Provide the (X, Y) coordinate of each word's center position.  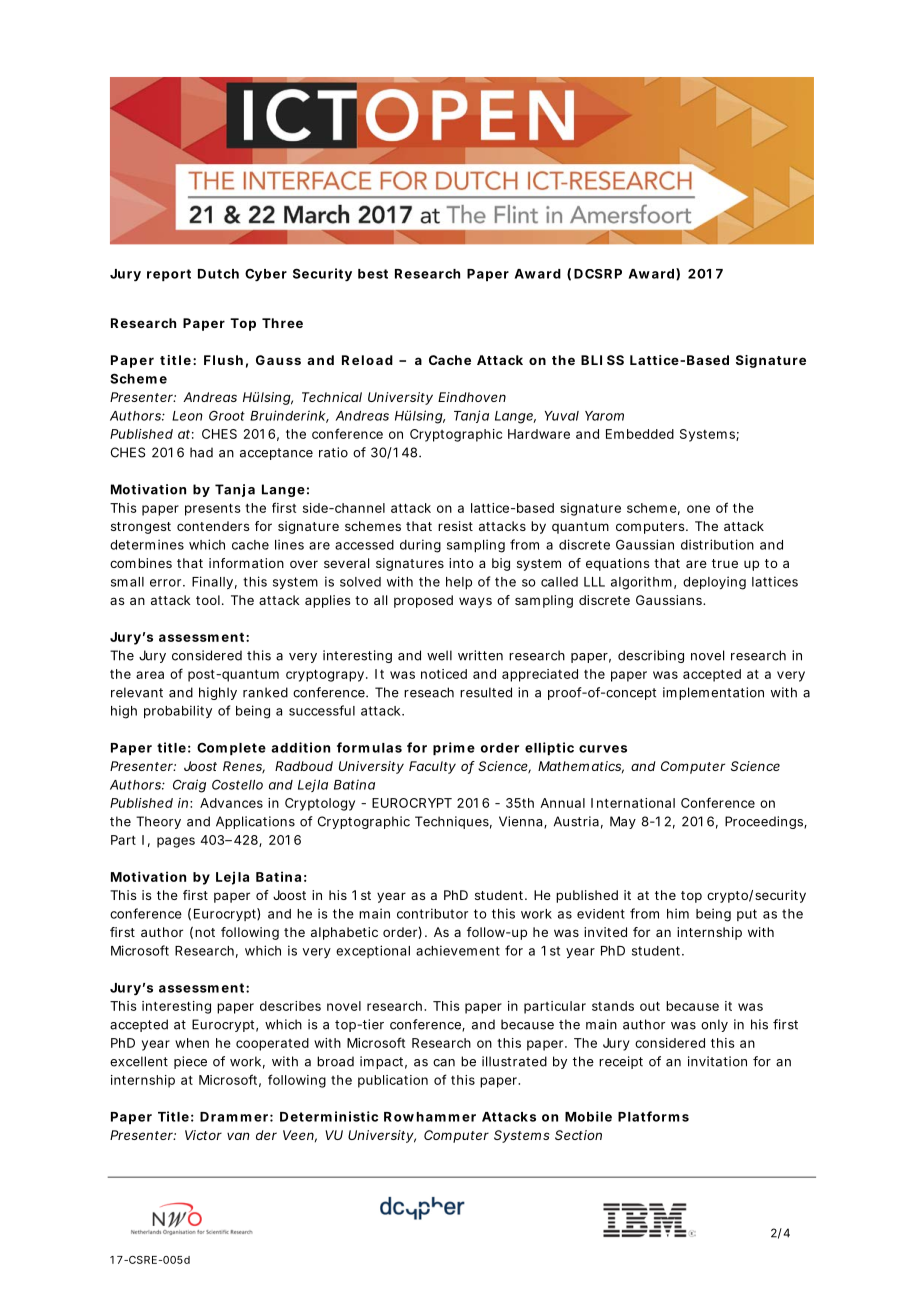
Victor (203, 1135)
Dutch (218, 274)
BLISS (602, 360)
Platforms (653, 1116)
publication (393, 1081)
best (373, 274)
